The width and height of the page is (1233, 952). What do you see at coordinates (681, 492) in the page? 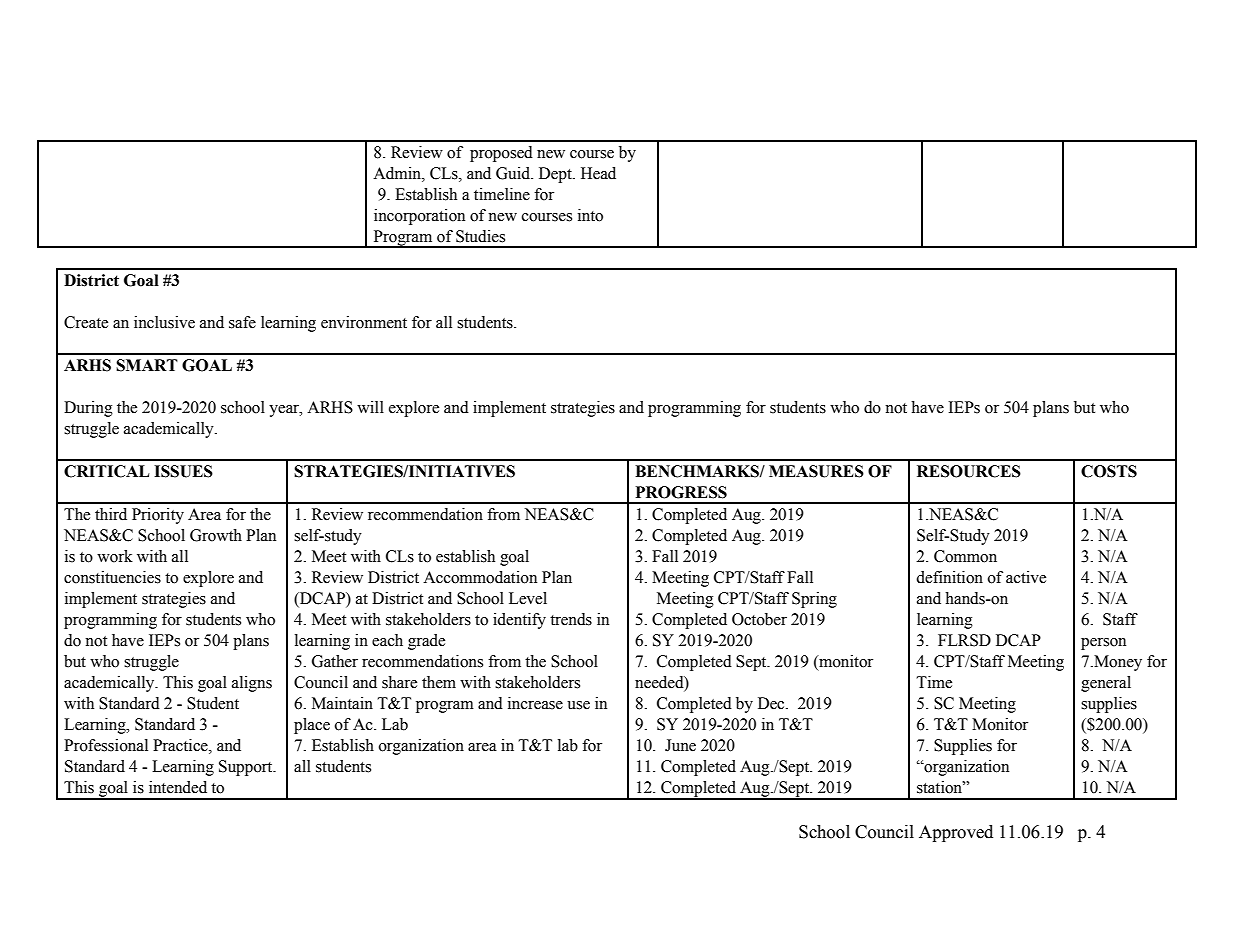
I see `PROGRESS` at bounding box center [681, 492].
